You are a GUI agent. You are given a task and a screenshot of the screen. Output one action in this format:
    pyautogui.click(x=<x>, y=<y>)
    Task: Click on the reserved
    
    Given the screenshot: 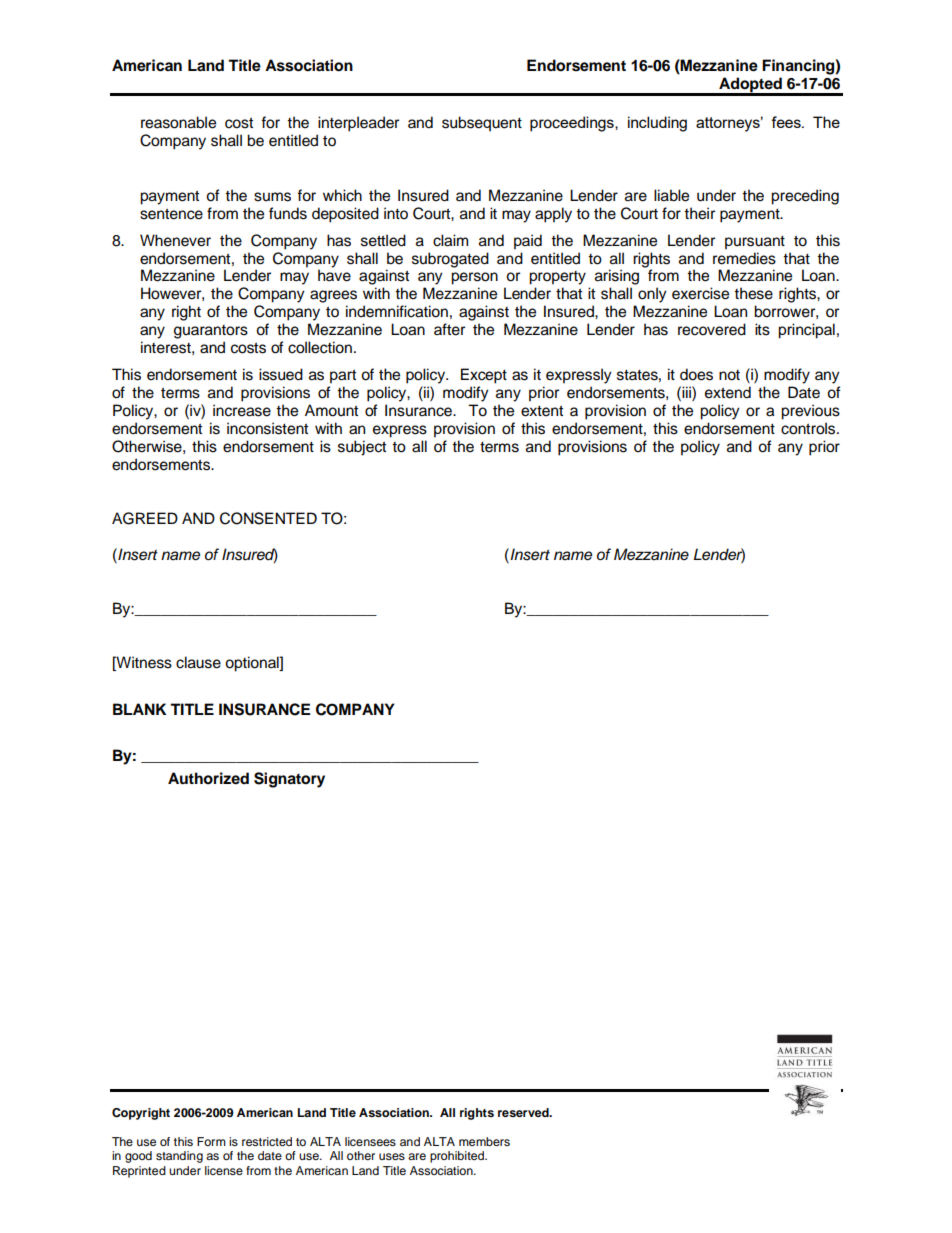 What is the action you would take?
    pyautogui.click(x=524, y=1112)
